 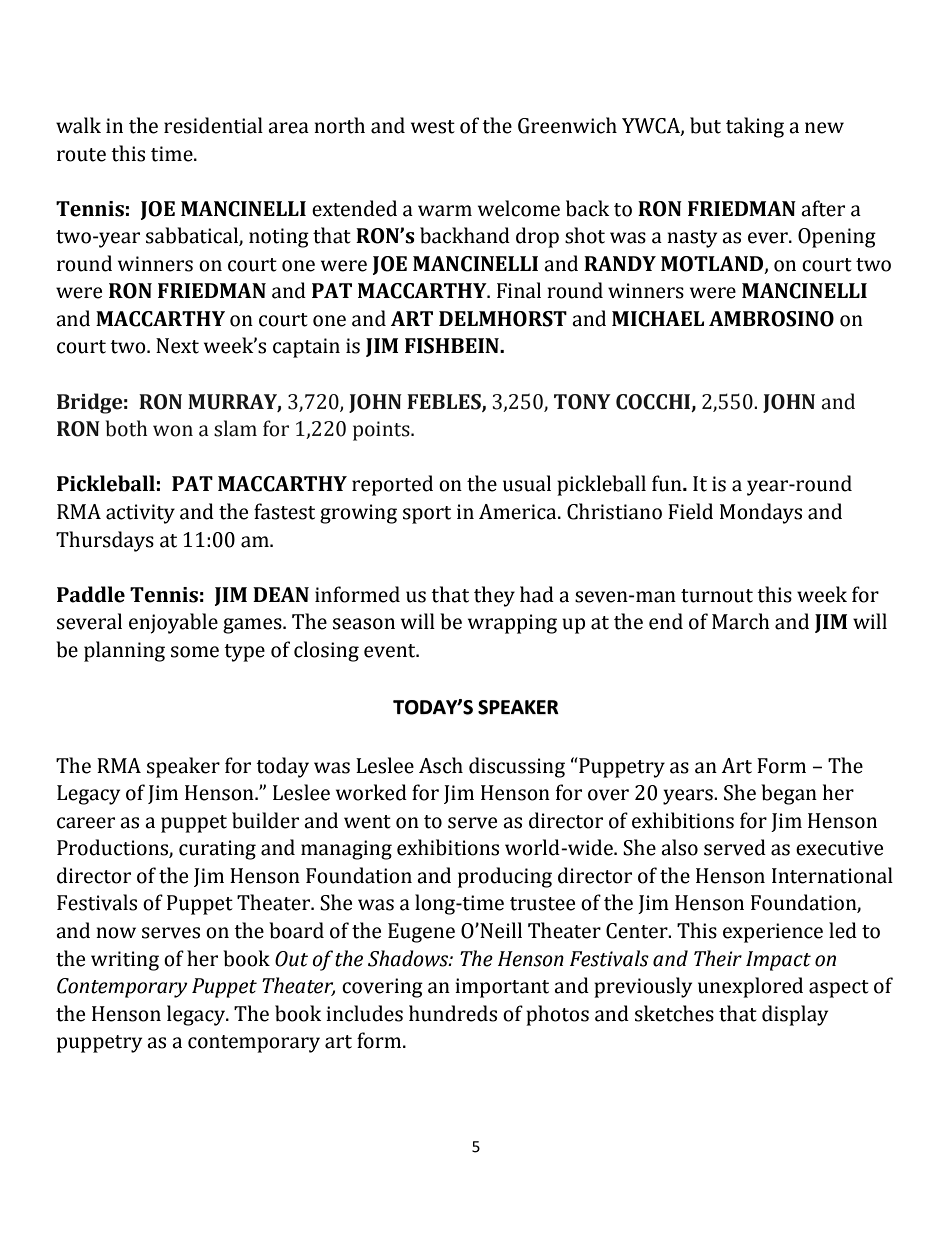 I want to click on important, so click(x=502, y=988).
